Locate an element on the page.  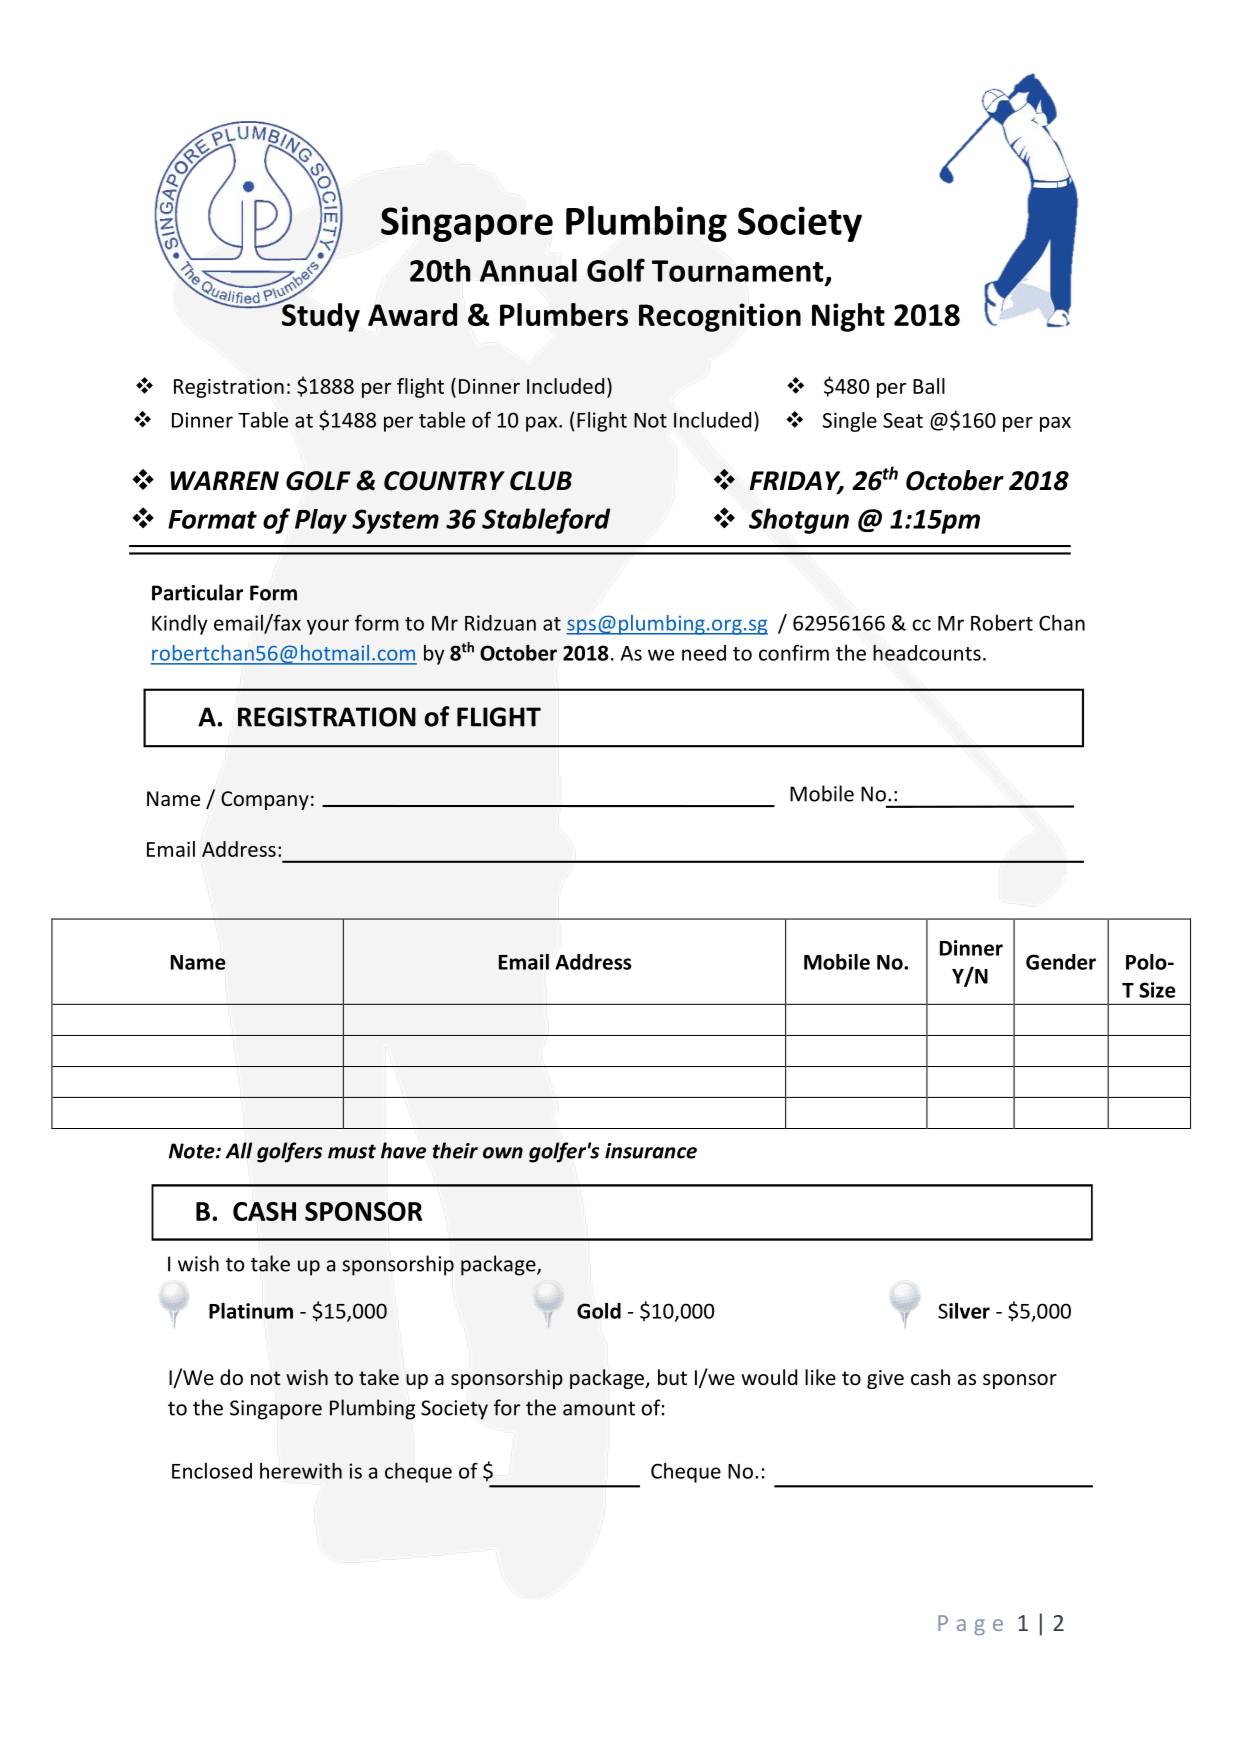
herewith is located at coordinates (301, 1471).
